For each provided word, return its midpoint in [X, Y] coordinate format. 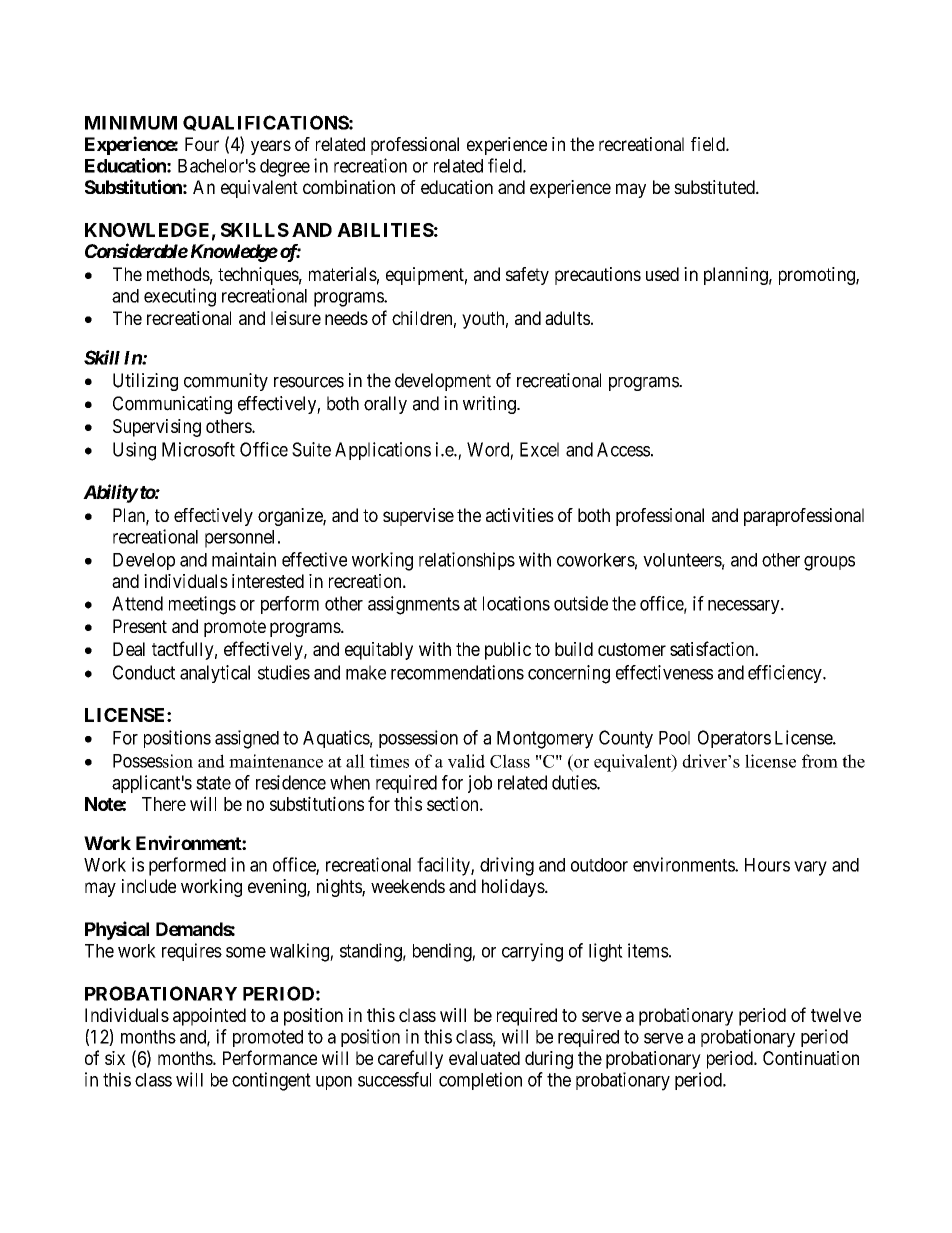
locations [516, 603]
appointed [209, 1017]
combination [349, 187]
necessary [745, 607]
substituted [715, 187]
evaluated [484, 1058]
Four [202, 144]
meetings [202, 605]
